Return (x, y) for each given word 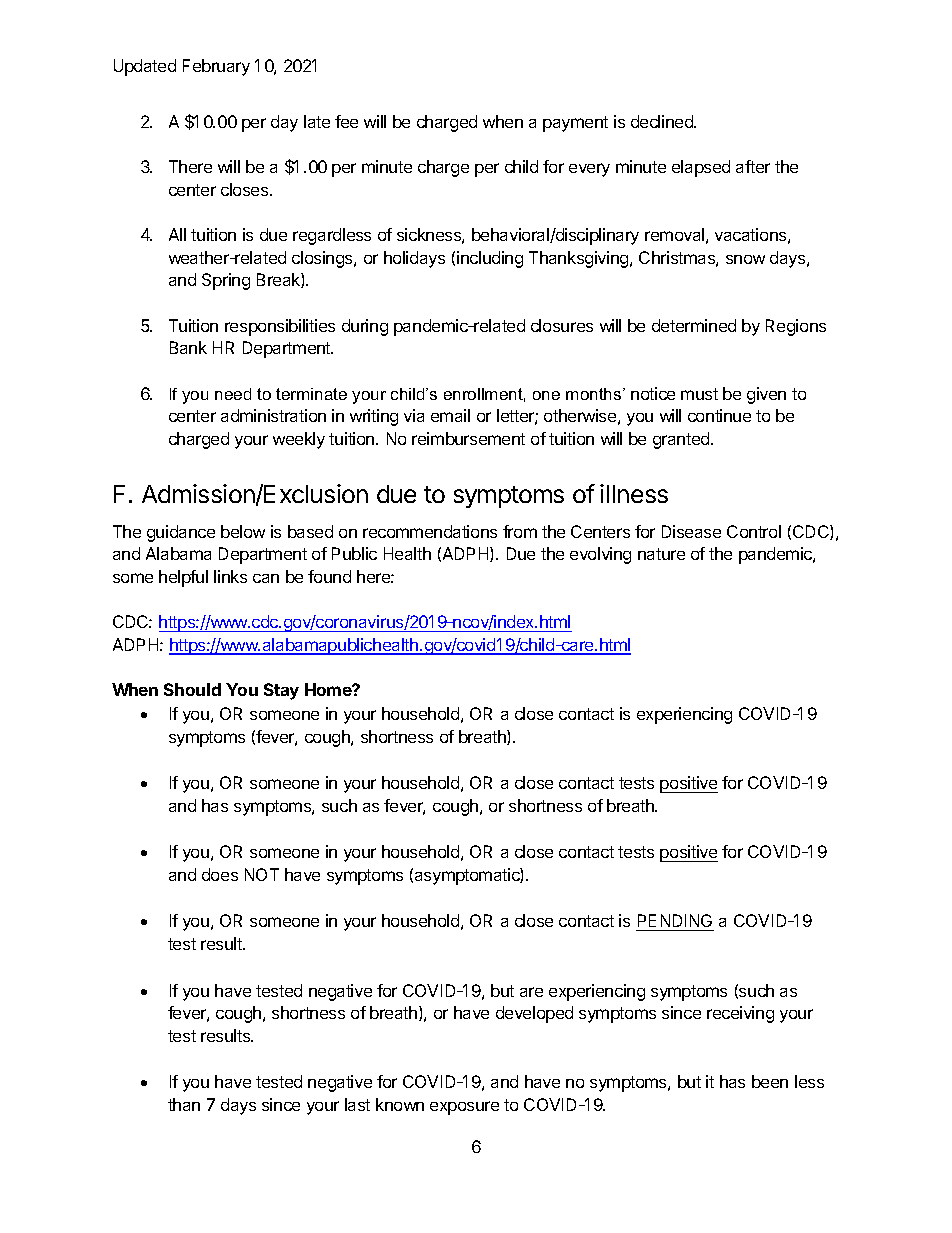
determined (694, 325)
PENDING (675, 922)
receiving (740, 1014)
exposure (464, 1108)
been (770, 1081)
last (357, 1104)
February (216, 67)
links (230, 576)
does (220, 874)
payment (575, 124)
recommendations (430, 531)
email (450, 415)
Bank (188, 347)
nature (661, 554)
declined (663, 121)
